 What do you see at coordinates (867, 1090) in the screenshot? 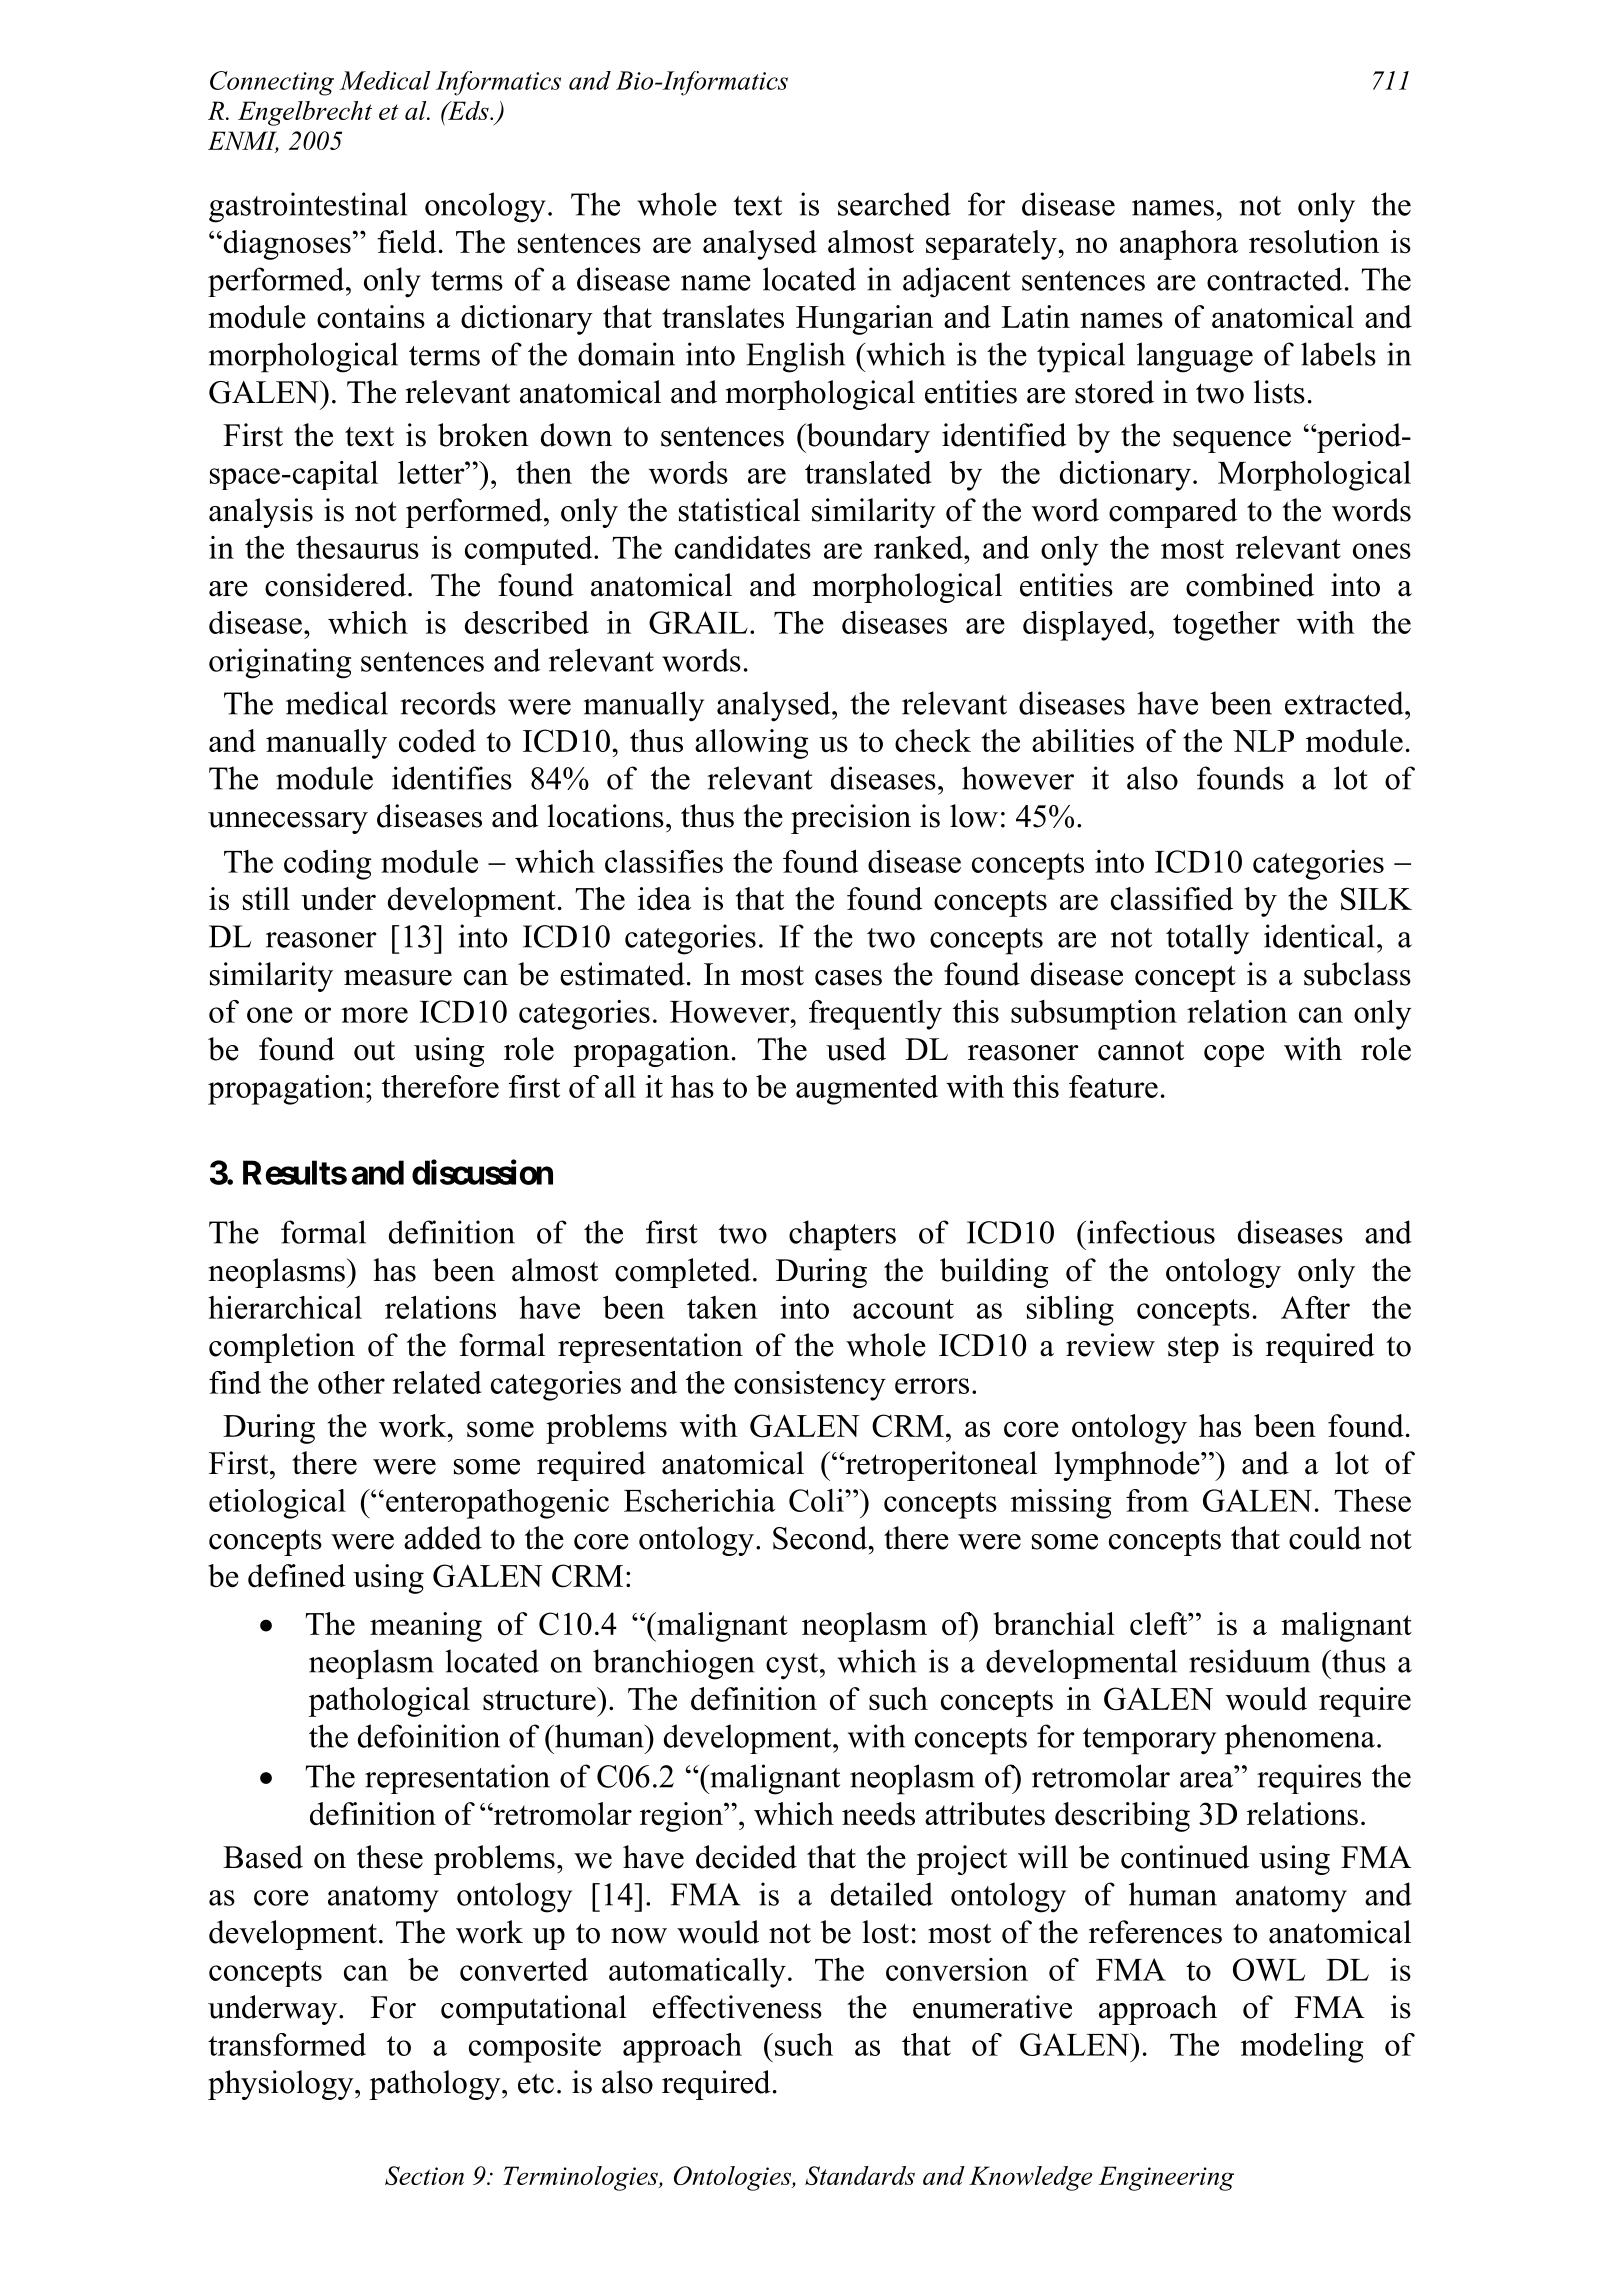
I see `augmented` at bounding box center [867, 1090].
